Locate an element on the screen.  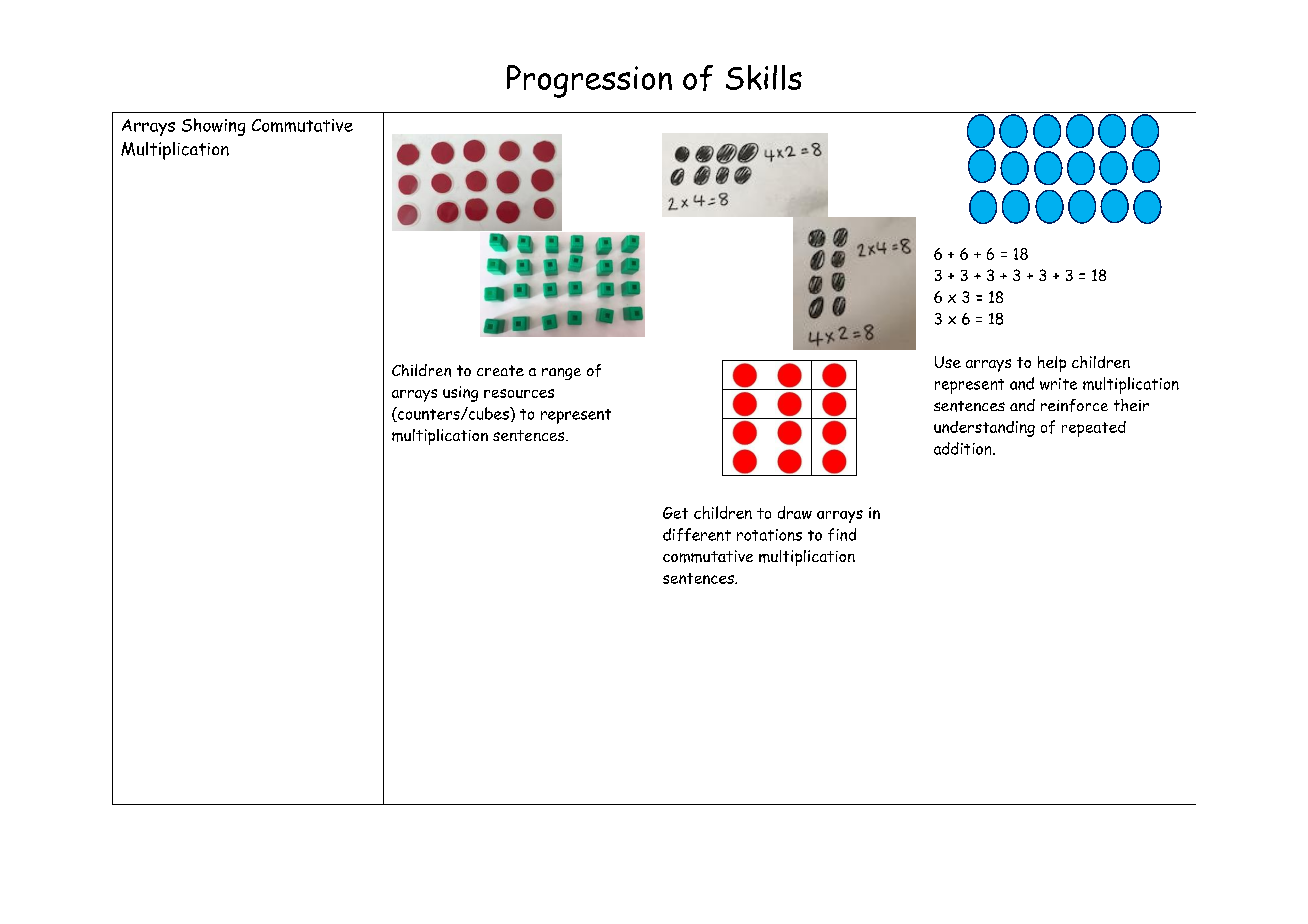
Progression is located at coordinates (589, 81).
